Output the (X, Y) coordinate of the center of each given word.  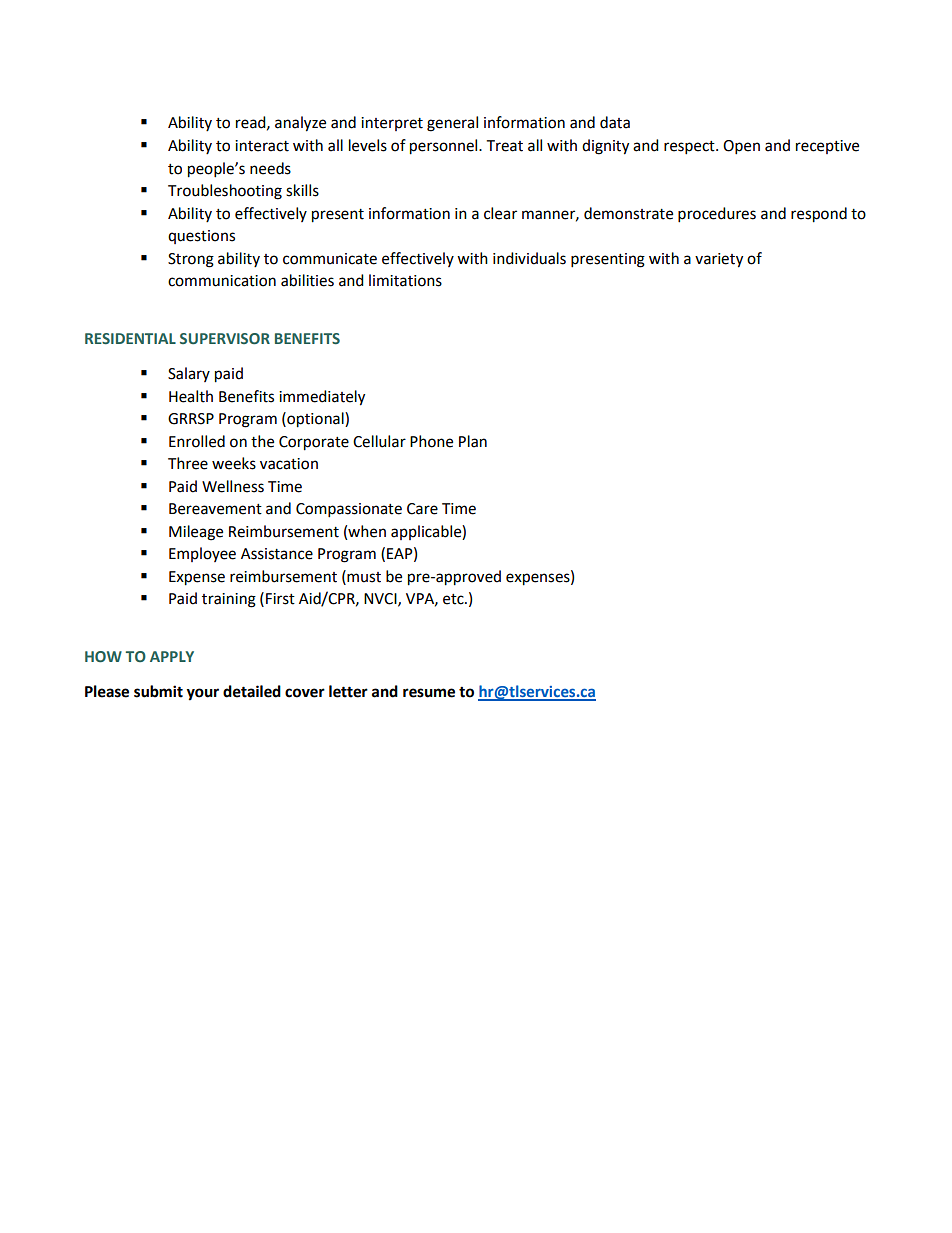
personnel (445, 147)
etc (454, 599)
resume (429, 693)
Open (741, 147)
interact (262, 146)
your (203, 694)
